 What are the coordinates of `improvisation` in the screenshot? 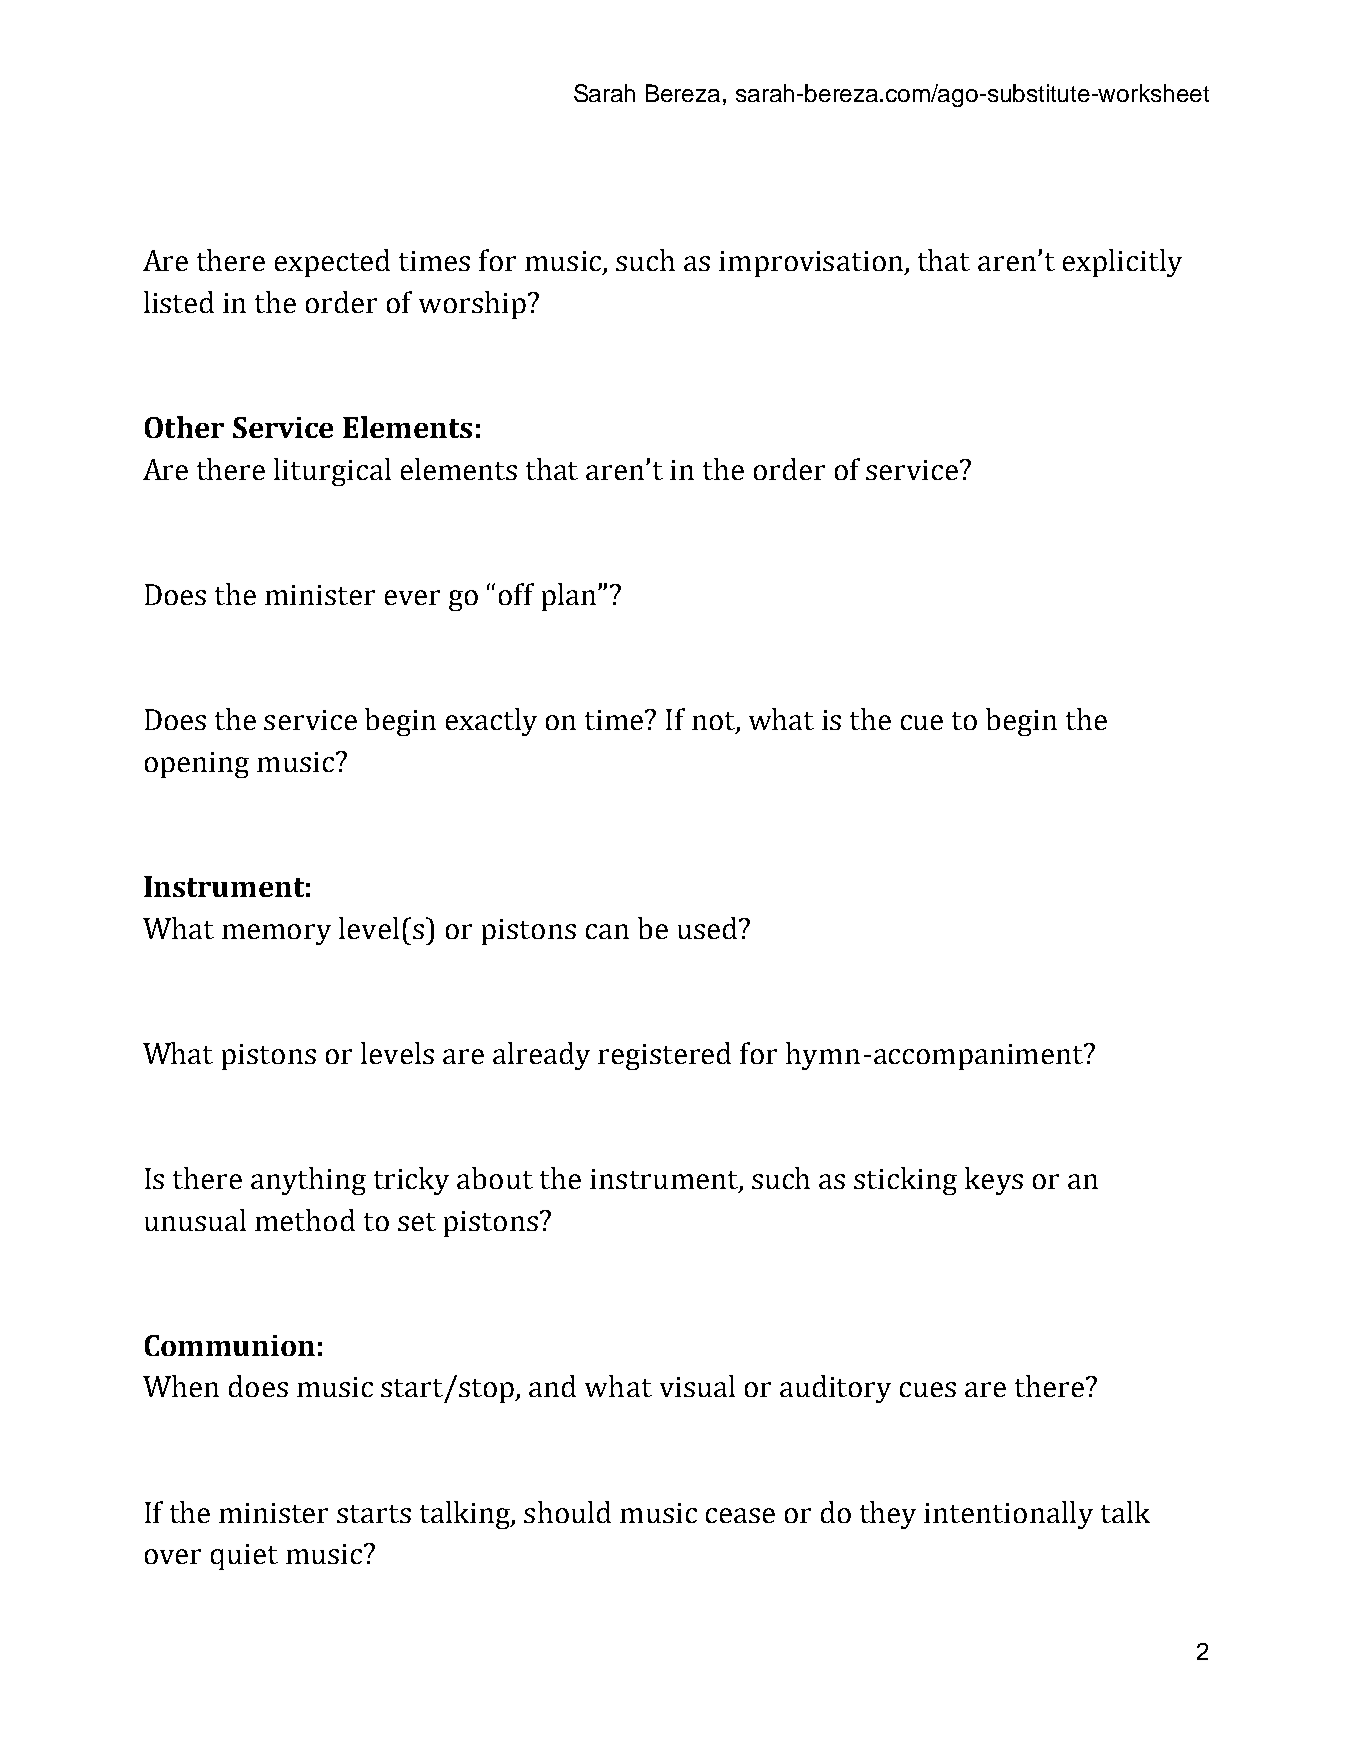 It's located at (812, 264).
